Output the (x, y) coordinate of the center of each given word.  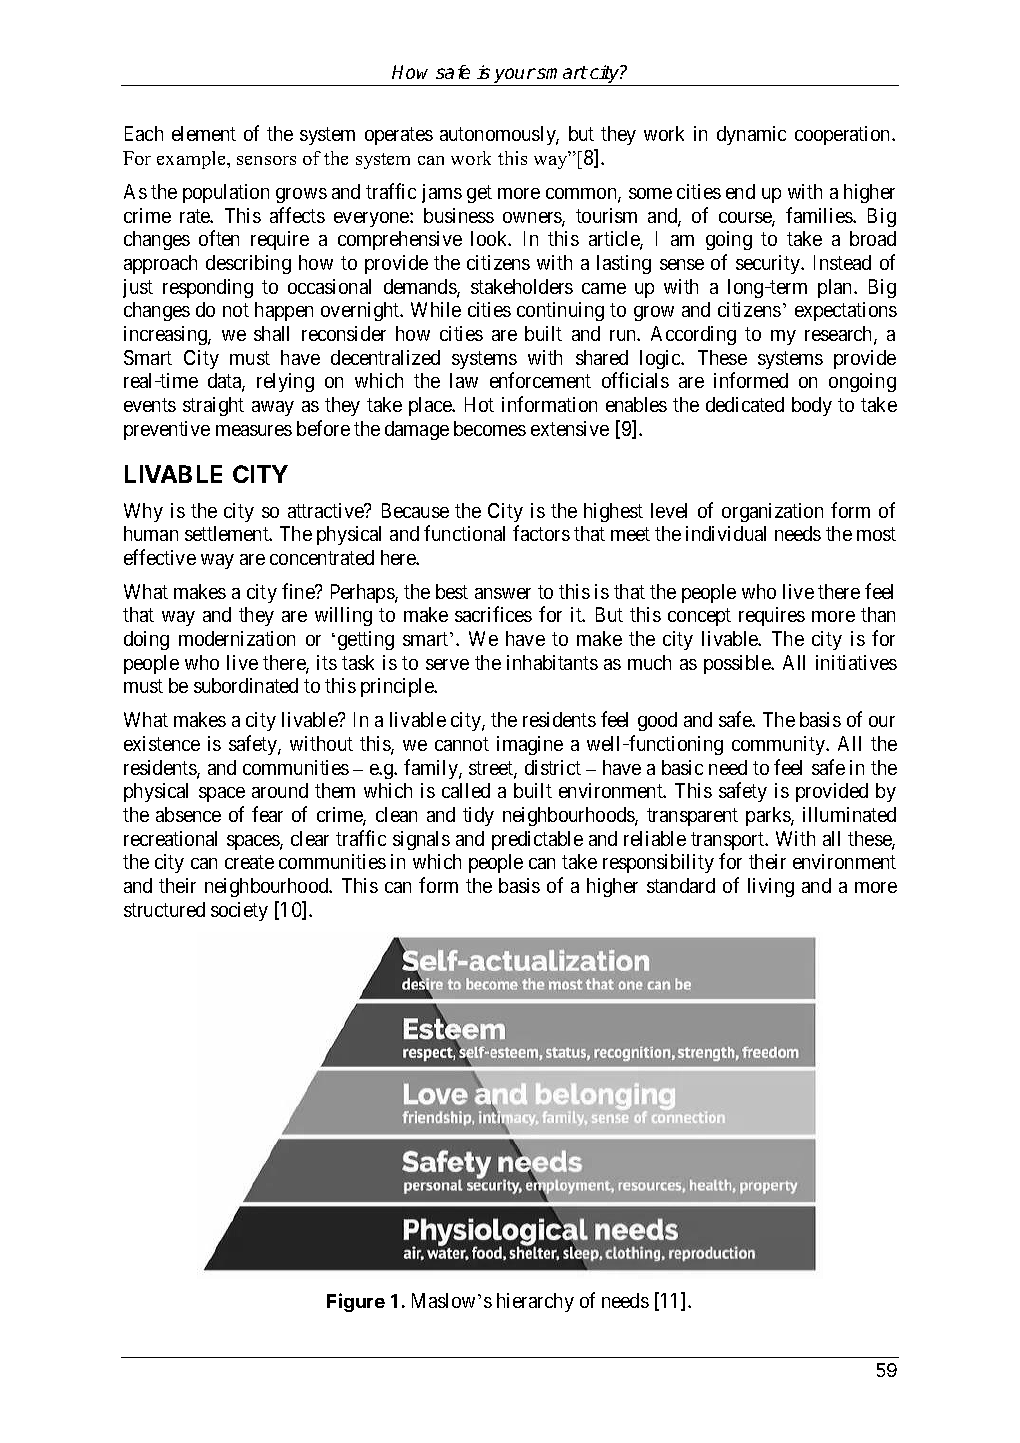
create (249, 862)
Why (143, 512)
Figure (356, 1302)
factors (541, 533)
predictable (537, 840)
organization (772, 512)
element (204, 133)
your (514, 77)
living (771, 887)
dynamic (751, 135)
